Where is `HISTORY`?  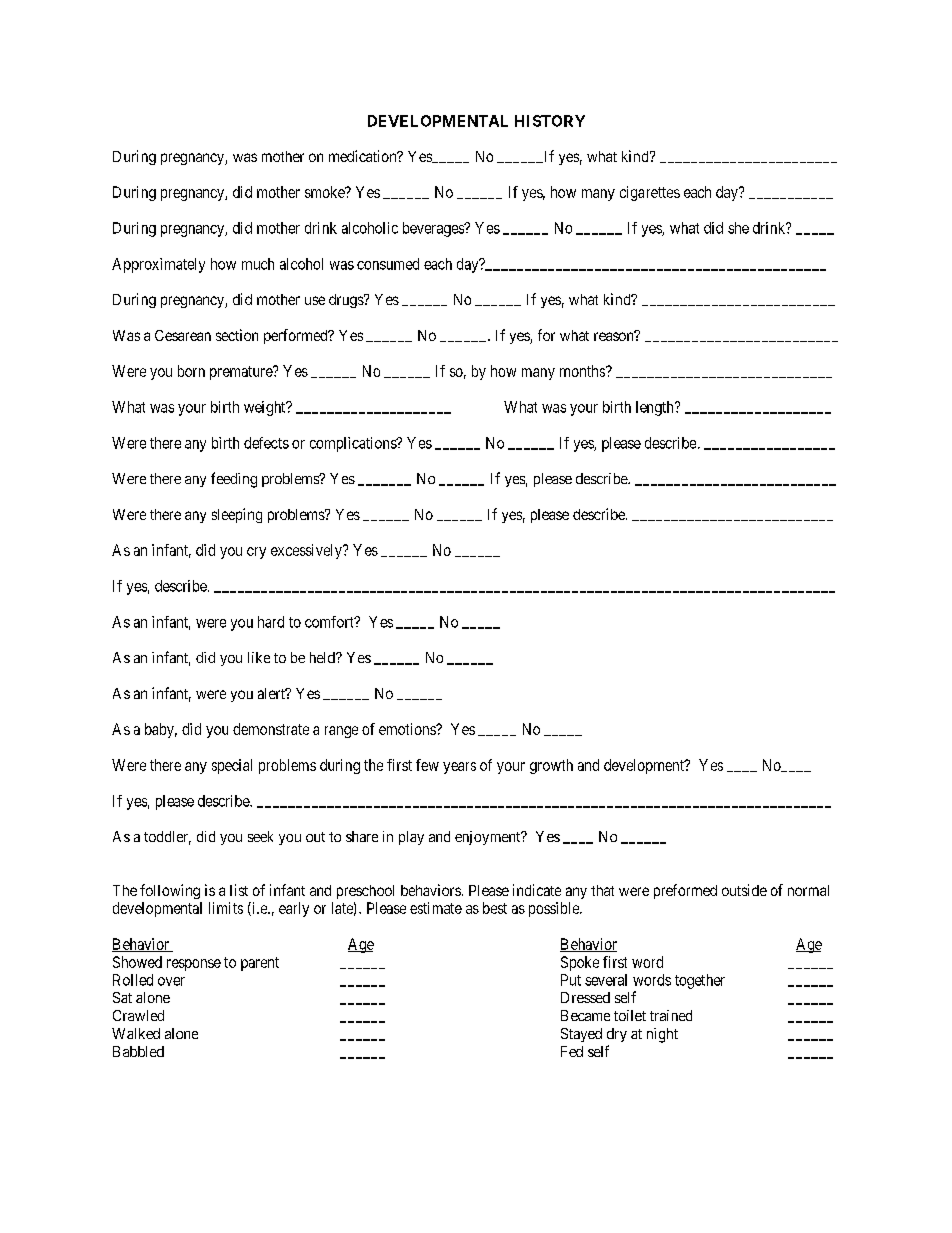
HISTORY is located at coordinates (550, 121).
